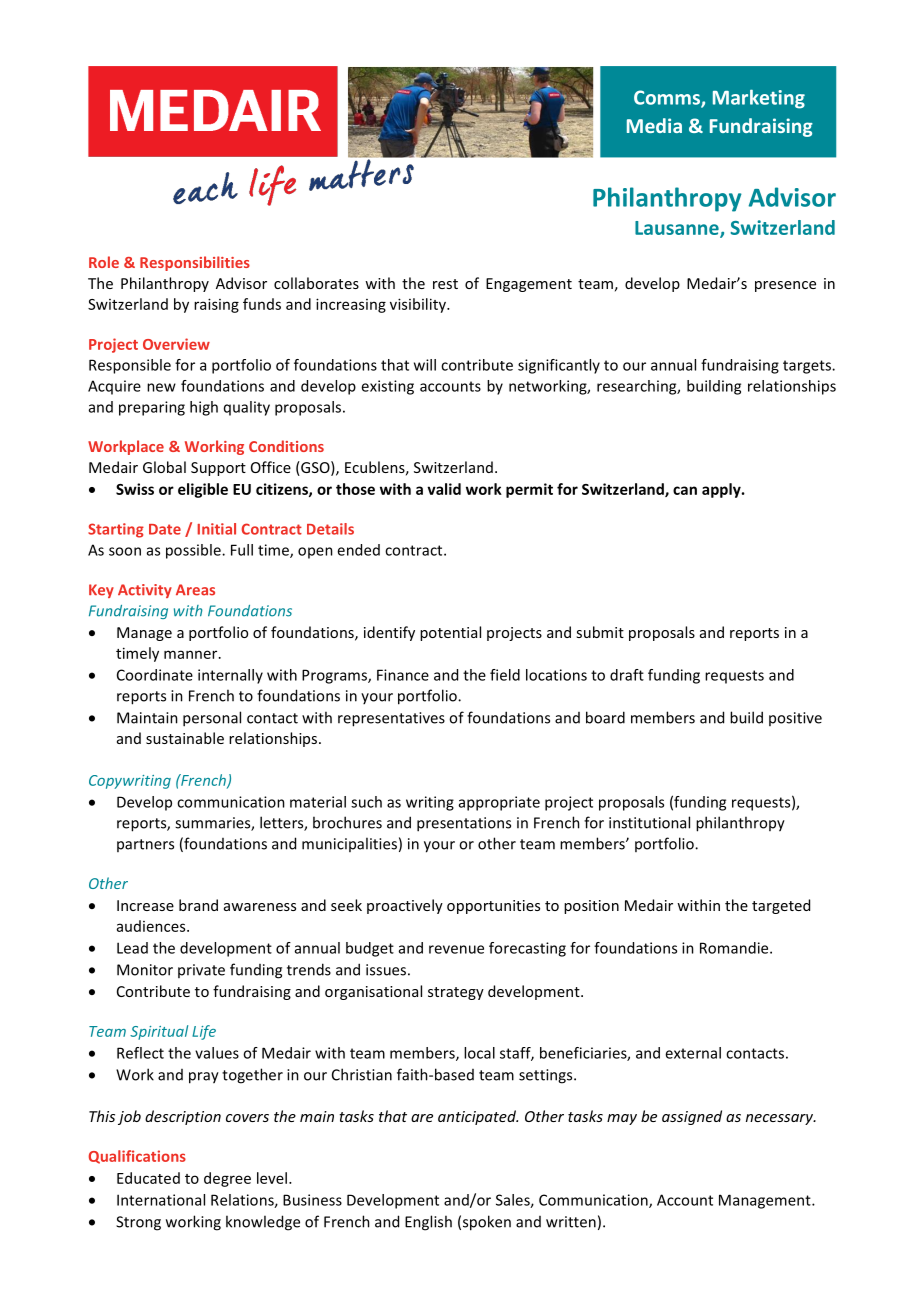  What do you see at coordinates (428, 1223) in the image?
I see `English` at bounding box center [428, 1223].
